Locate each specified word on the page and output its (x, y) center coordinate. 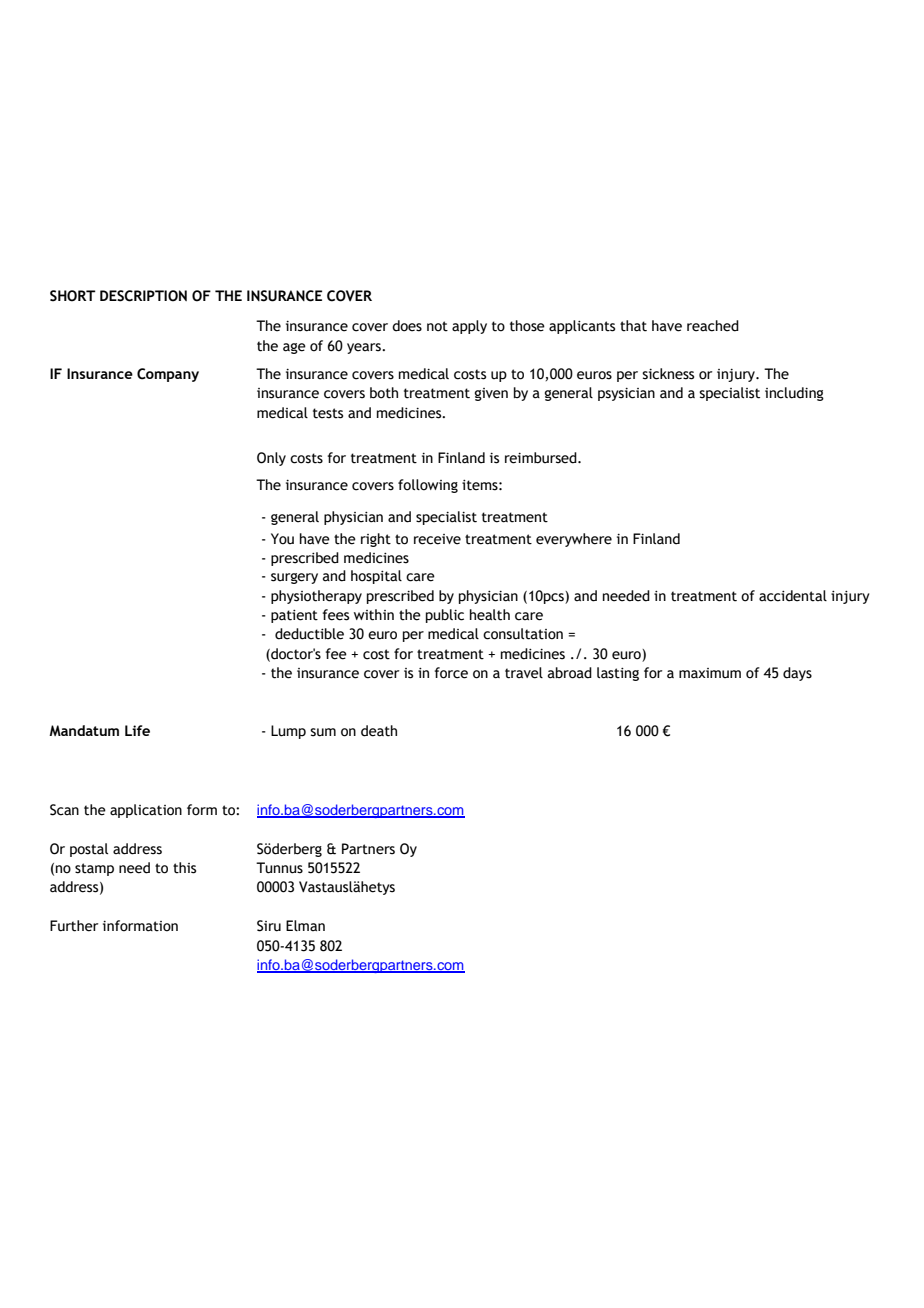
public (445, 616)
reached (713, 326)
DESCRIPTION (143, 296)
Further (74, 926)
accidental (793, 596)
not (437, 326)
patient (294, 616)
